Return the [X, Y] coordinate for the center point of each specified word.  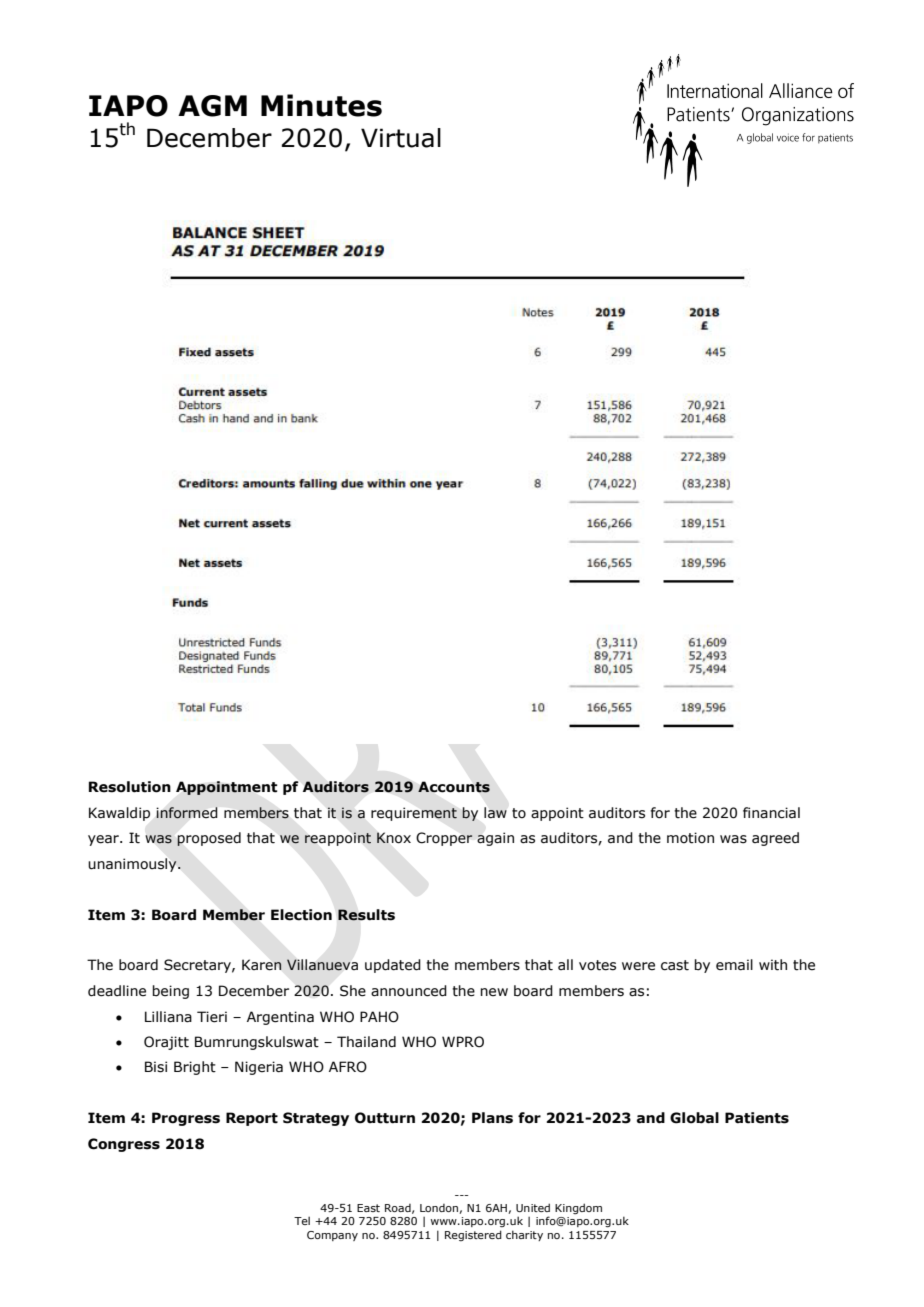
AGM [212, 106]
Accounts [454, 787]
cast [675, 965]
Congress [124, 1145]
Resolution [130, 787]
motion [690, 838]
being [170, 992]
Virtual [401, 138]
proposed [209, 839]
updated [393, 966]
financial [771, 813]
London [439, 1208]
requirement [414, 814]
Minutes [321, 105]
